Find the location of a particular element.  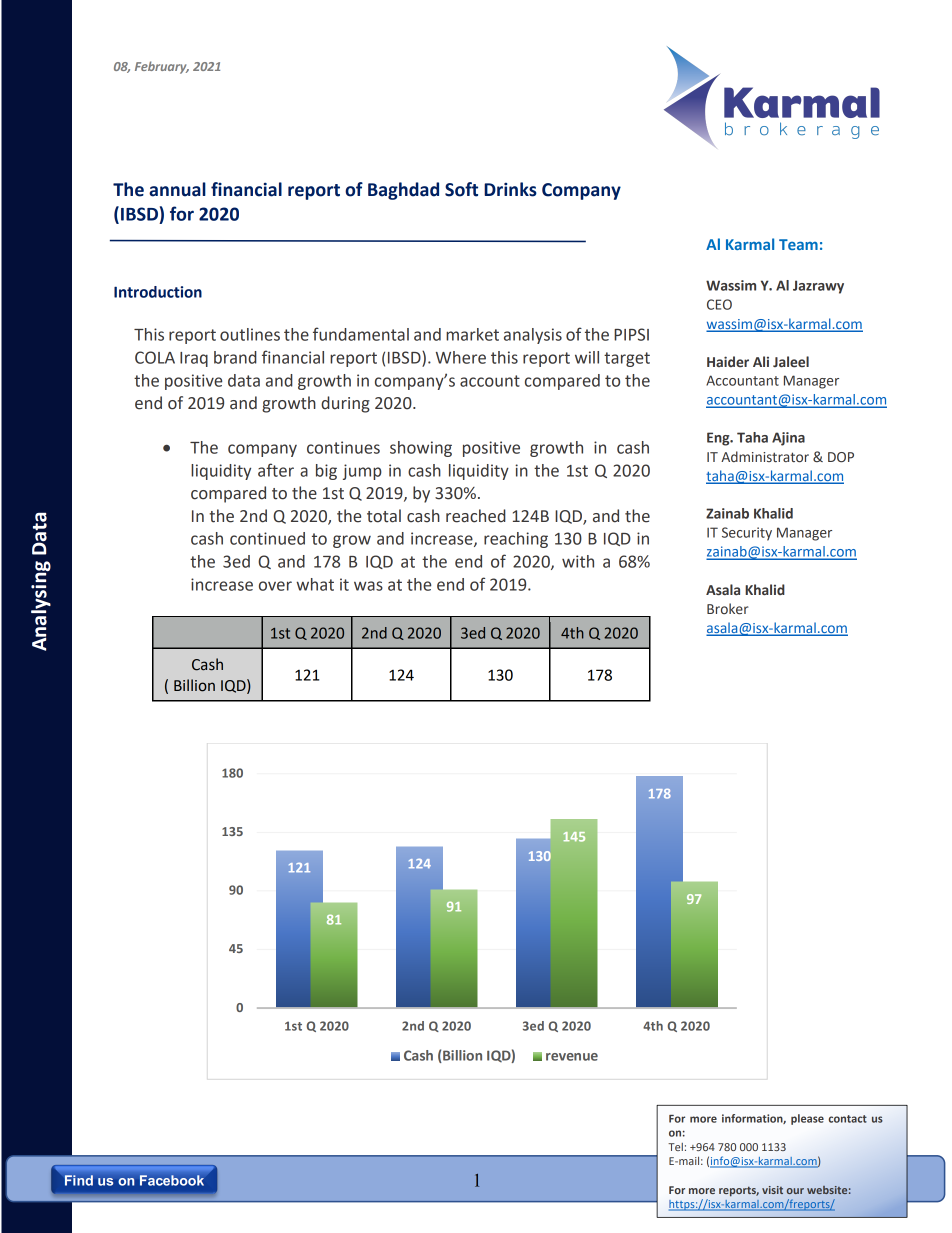

what is located at coordinates (315, 584).
